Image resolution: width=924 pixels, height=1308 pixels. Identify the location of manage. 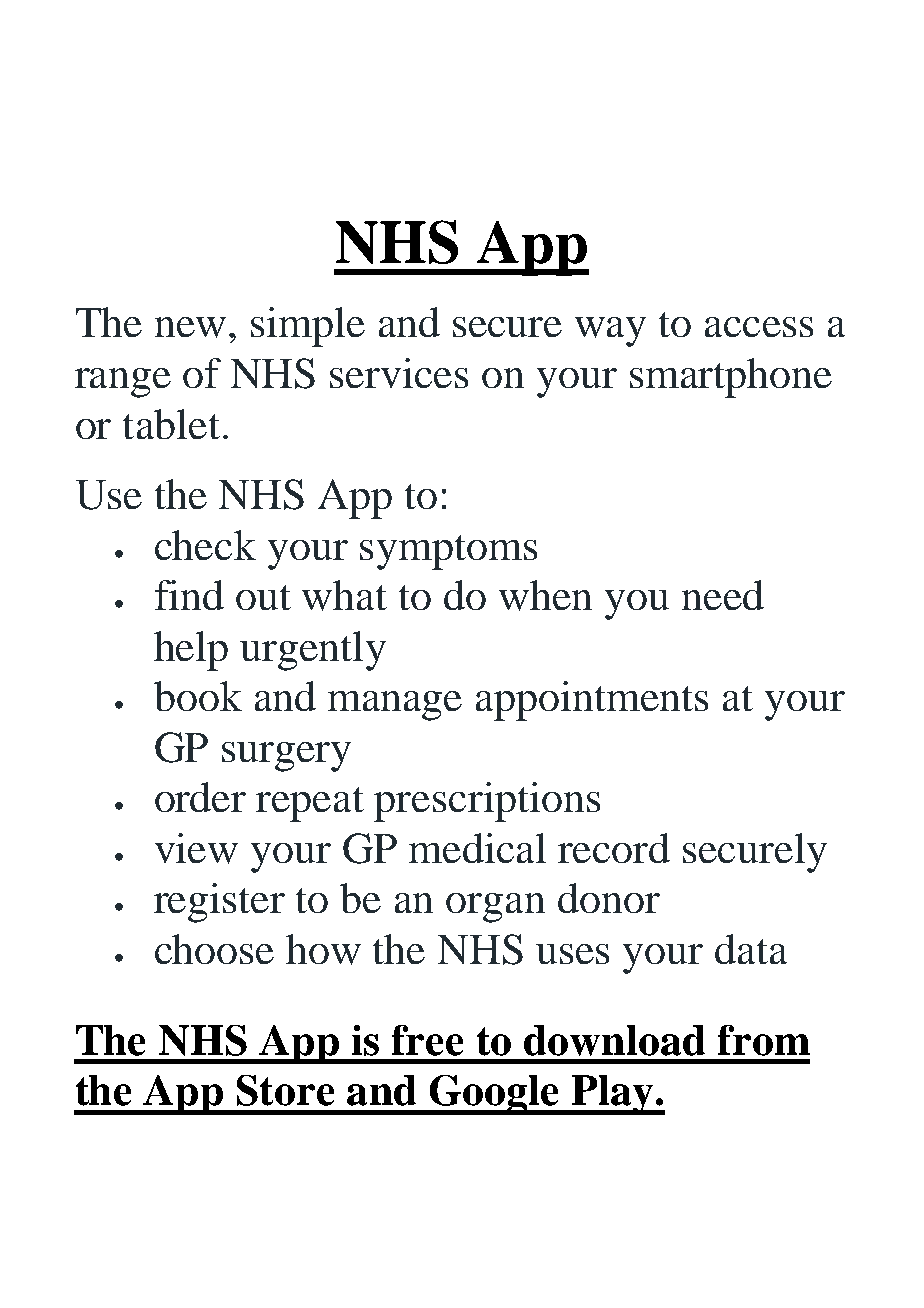
(395, 706).
